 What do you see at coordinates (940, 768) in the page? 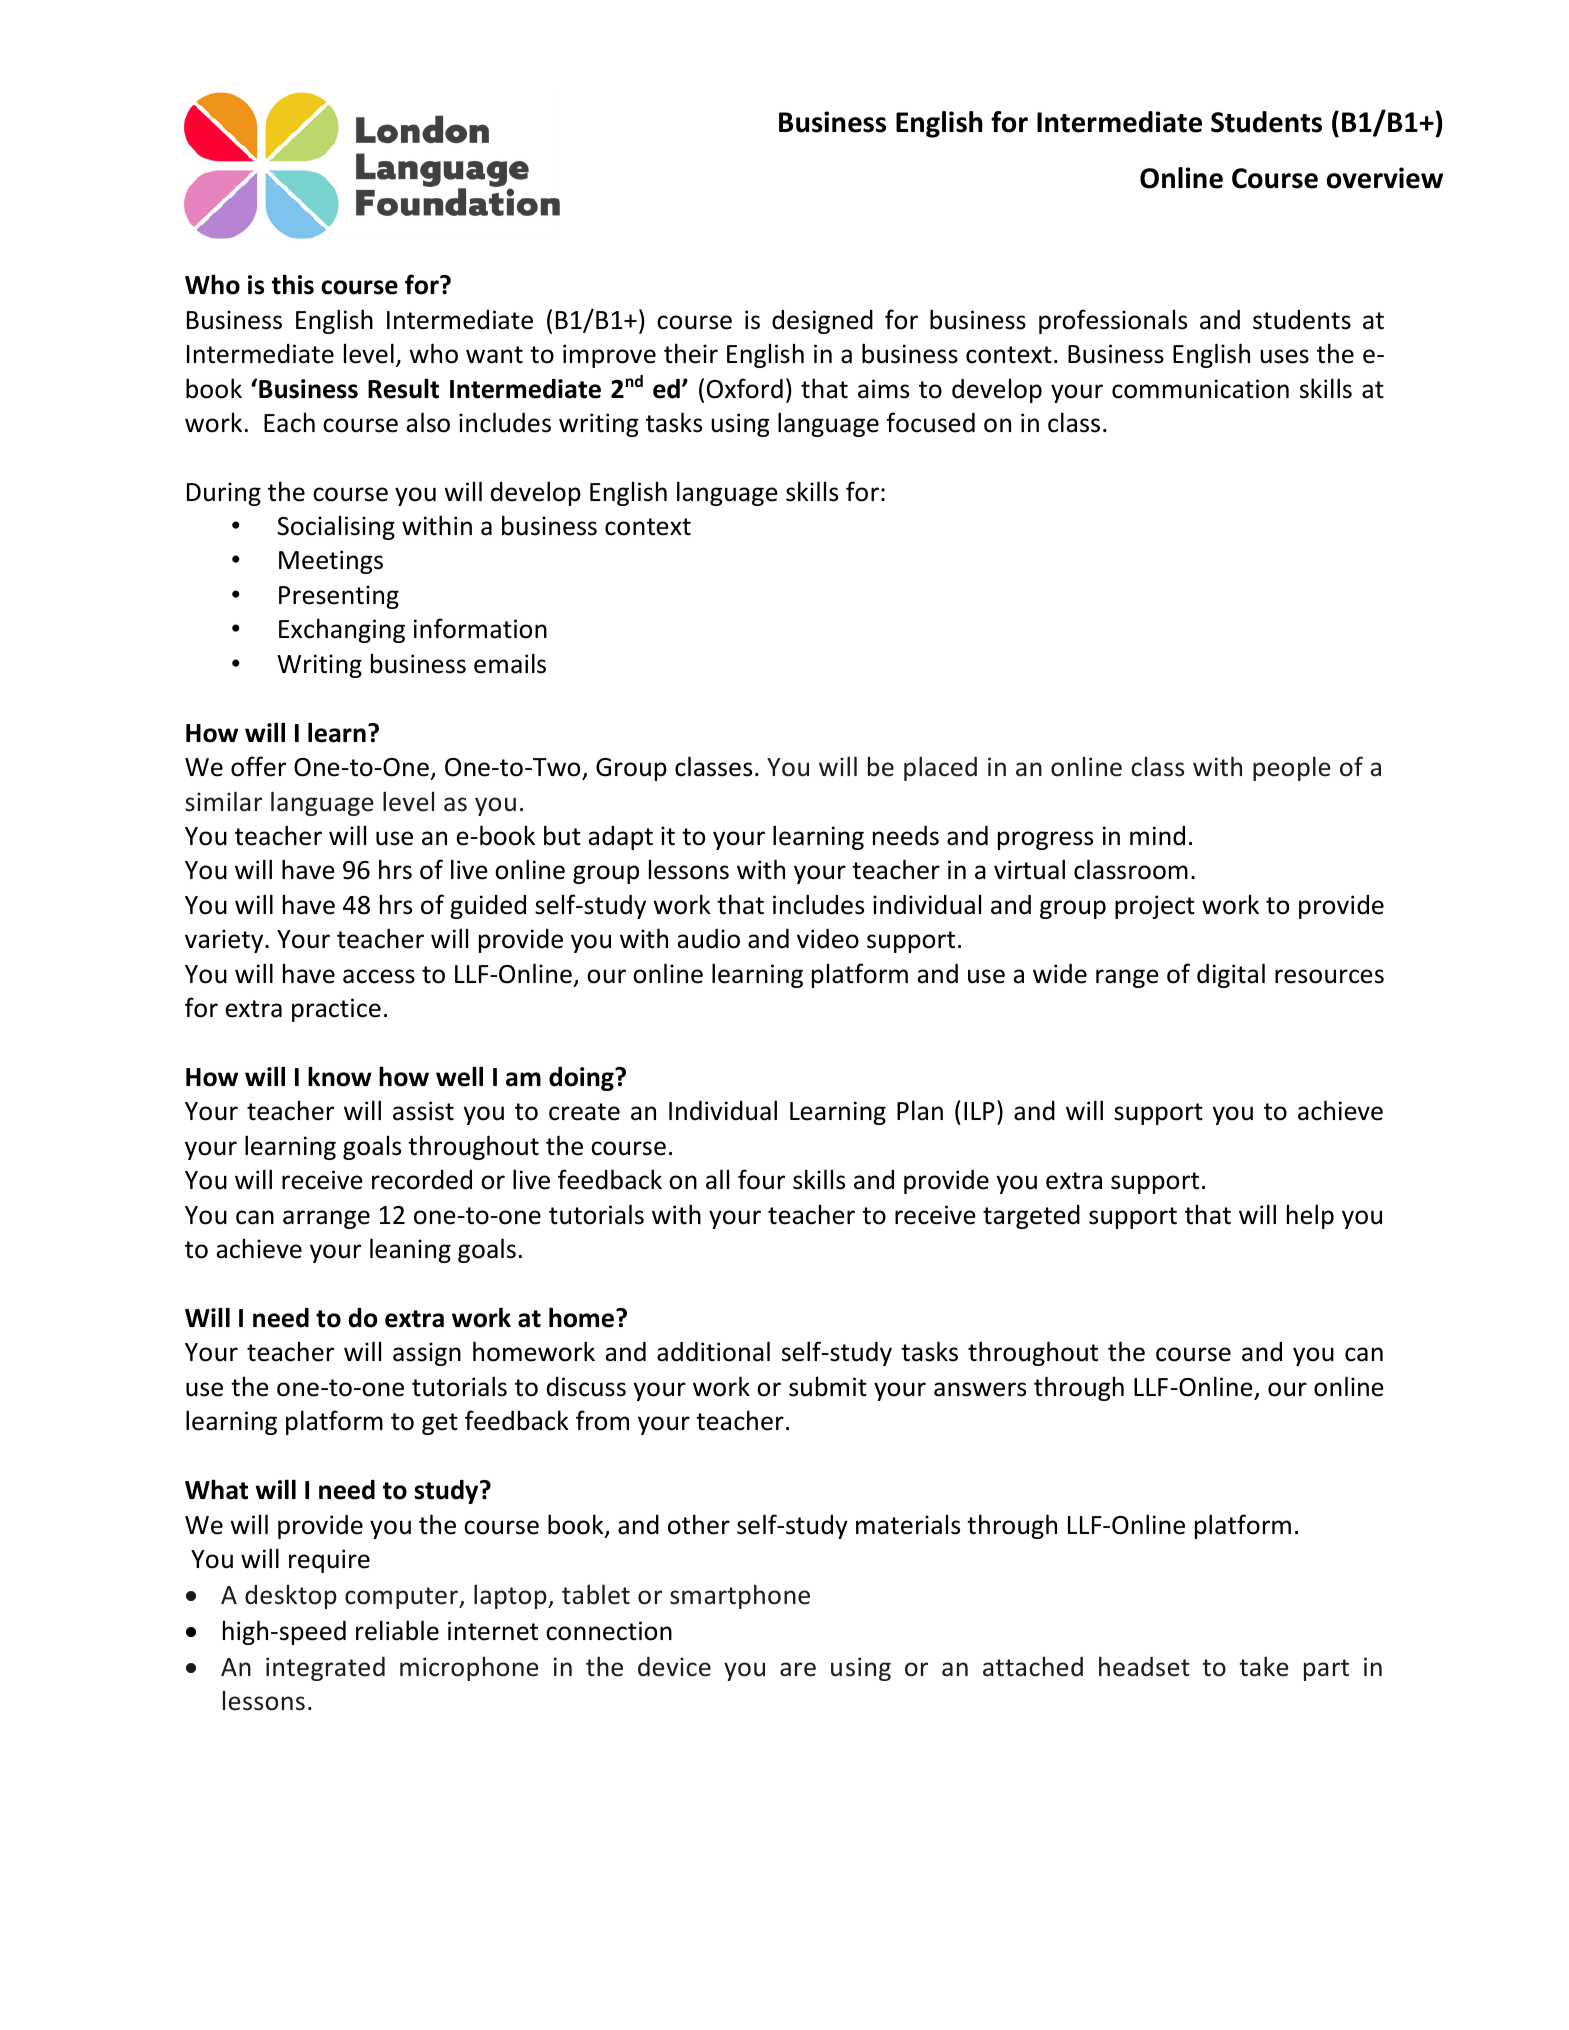
I see `placed` at bounding box center [940, 768].
